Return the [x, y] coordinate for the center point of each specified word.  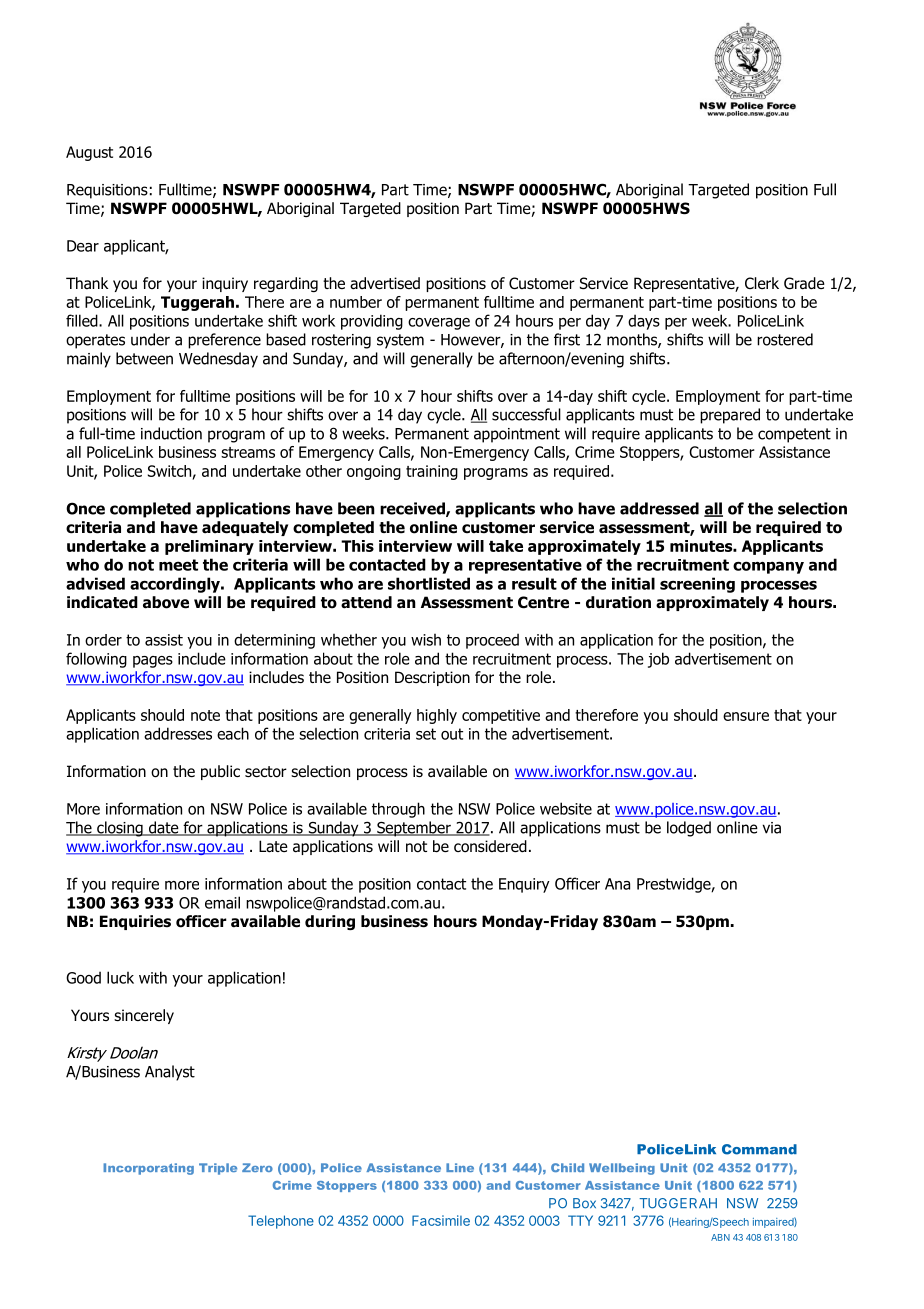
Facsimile [441, 1220]
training [432, 472]
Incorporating [148, 1169]
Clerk [762, 283]
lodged [689, 829]
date [163, 828]
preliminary [209, 547]
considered [490, 846]
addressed [659, 508]
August [89, 153]
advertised [385, 283]
